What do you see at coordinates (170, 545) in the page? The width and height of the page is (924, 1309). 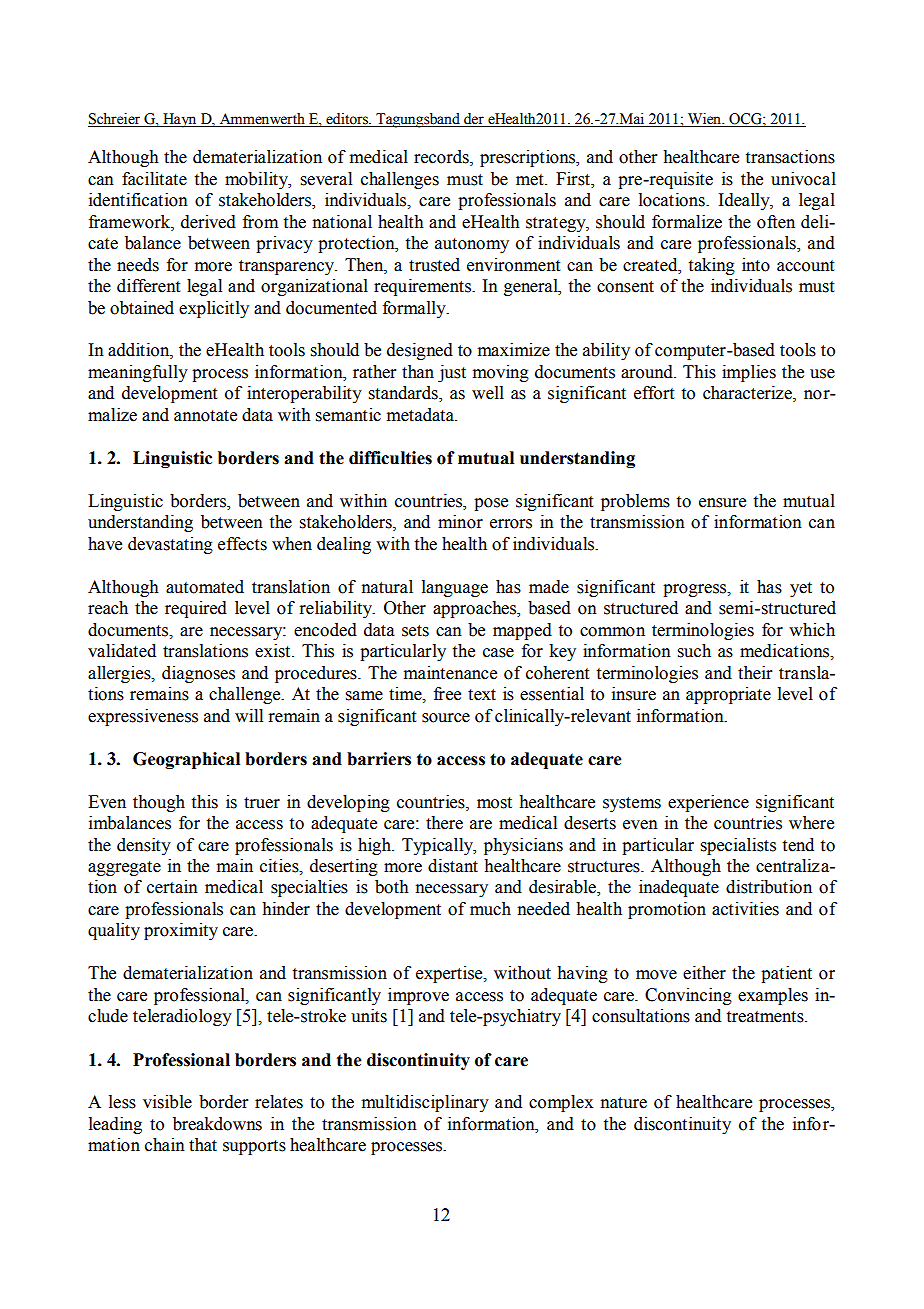 I see `devastating` at bounding box center [170, 545].
